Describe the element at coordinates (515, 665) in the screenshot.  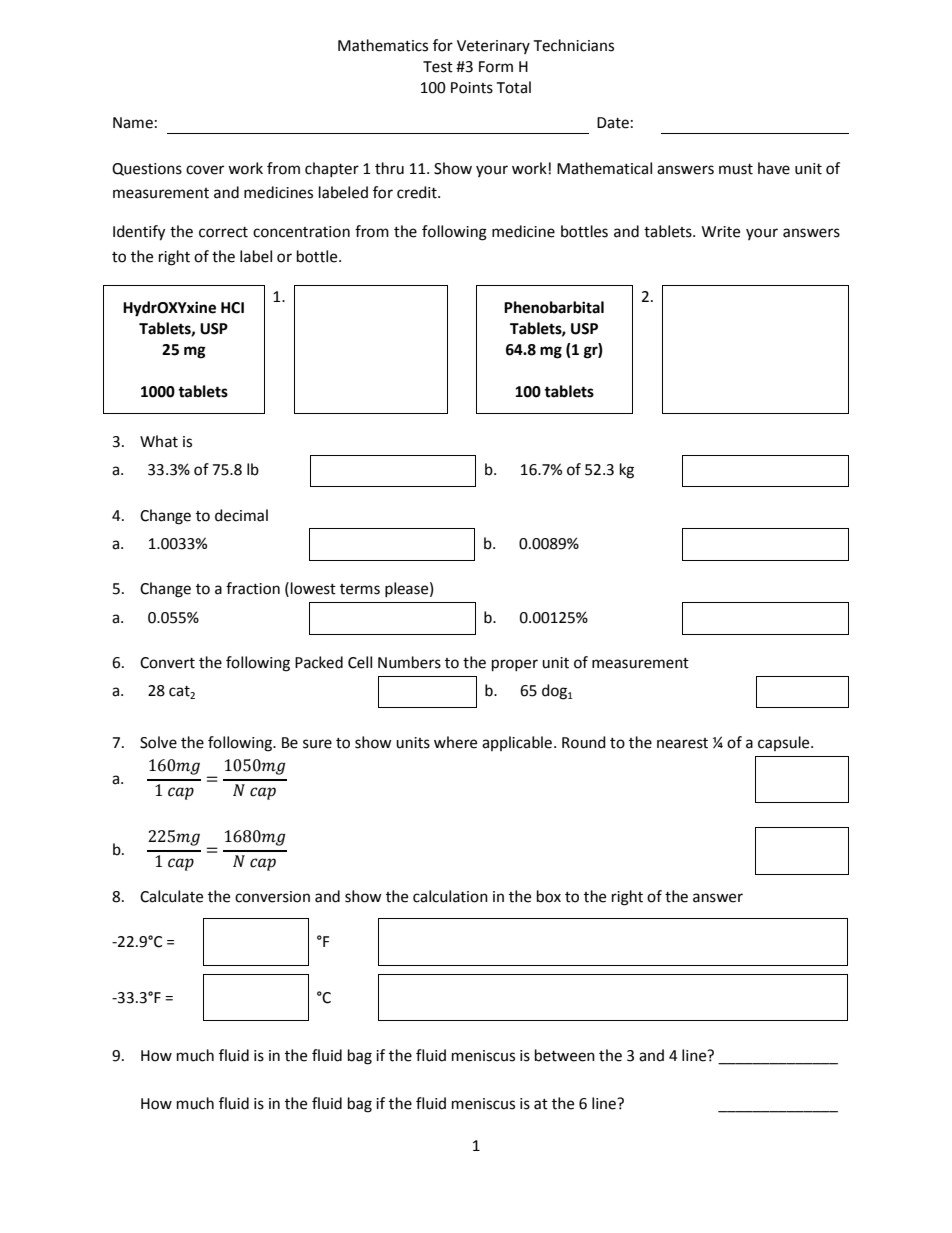
I see `proper` at that location.
